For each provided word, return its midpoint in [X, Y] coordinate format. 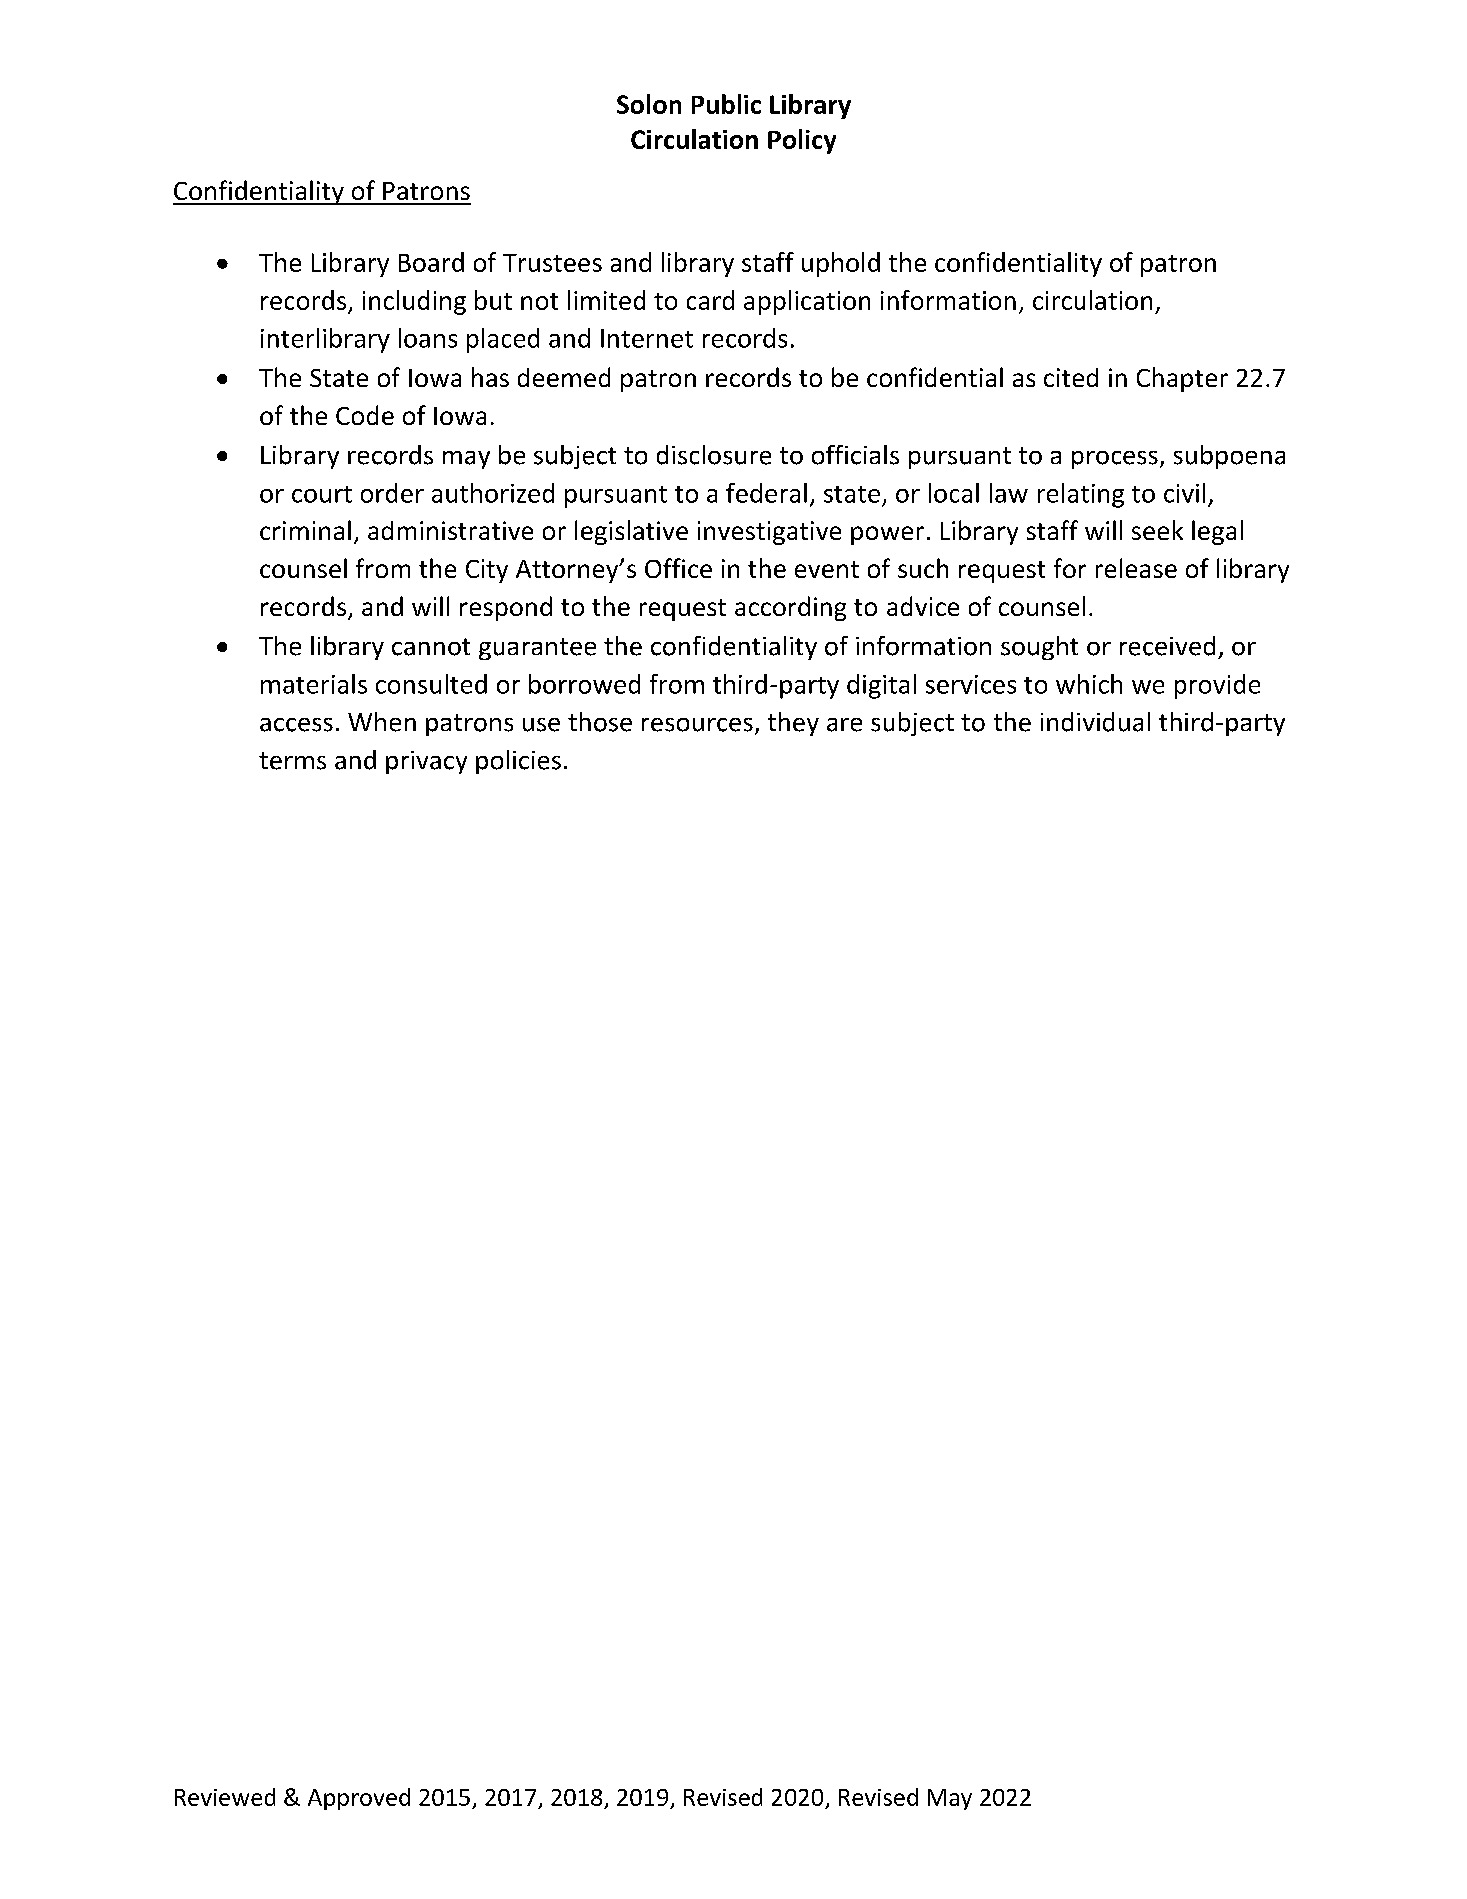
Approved [359, 1799]
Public [726, 104]
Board [431, 262]
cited [1071, 377]
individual [1095, 722]
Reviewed [225, 1797]
